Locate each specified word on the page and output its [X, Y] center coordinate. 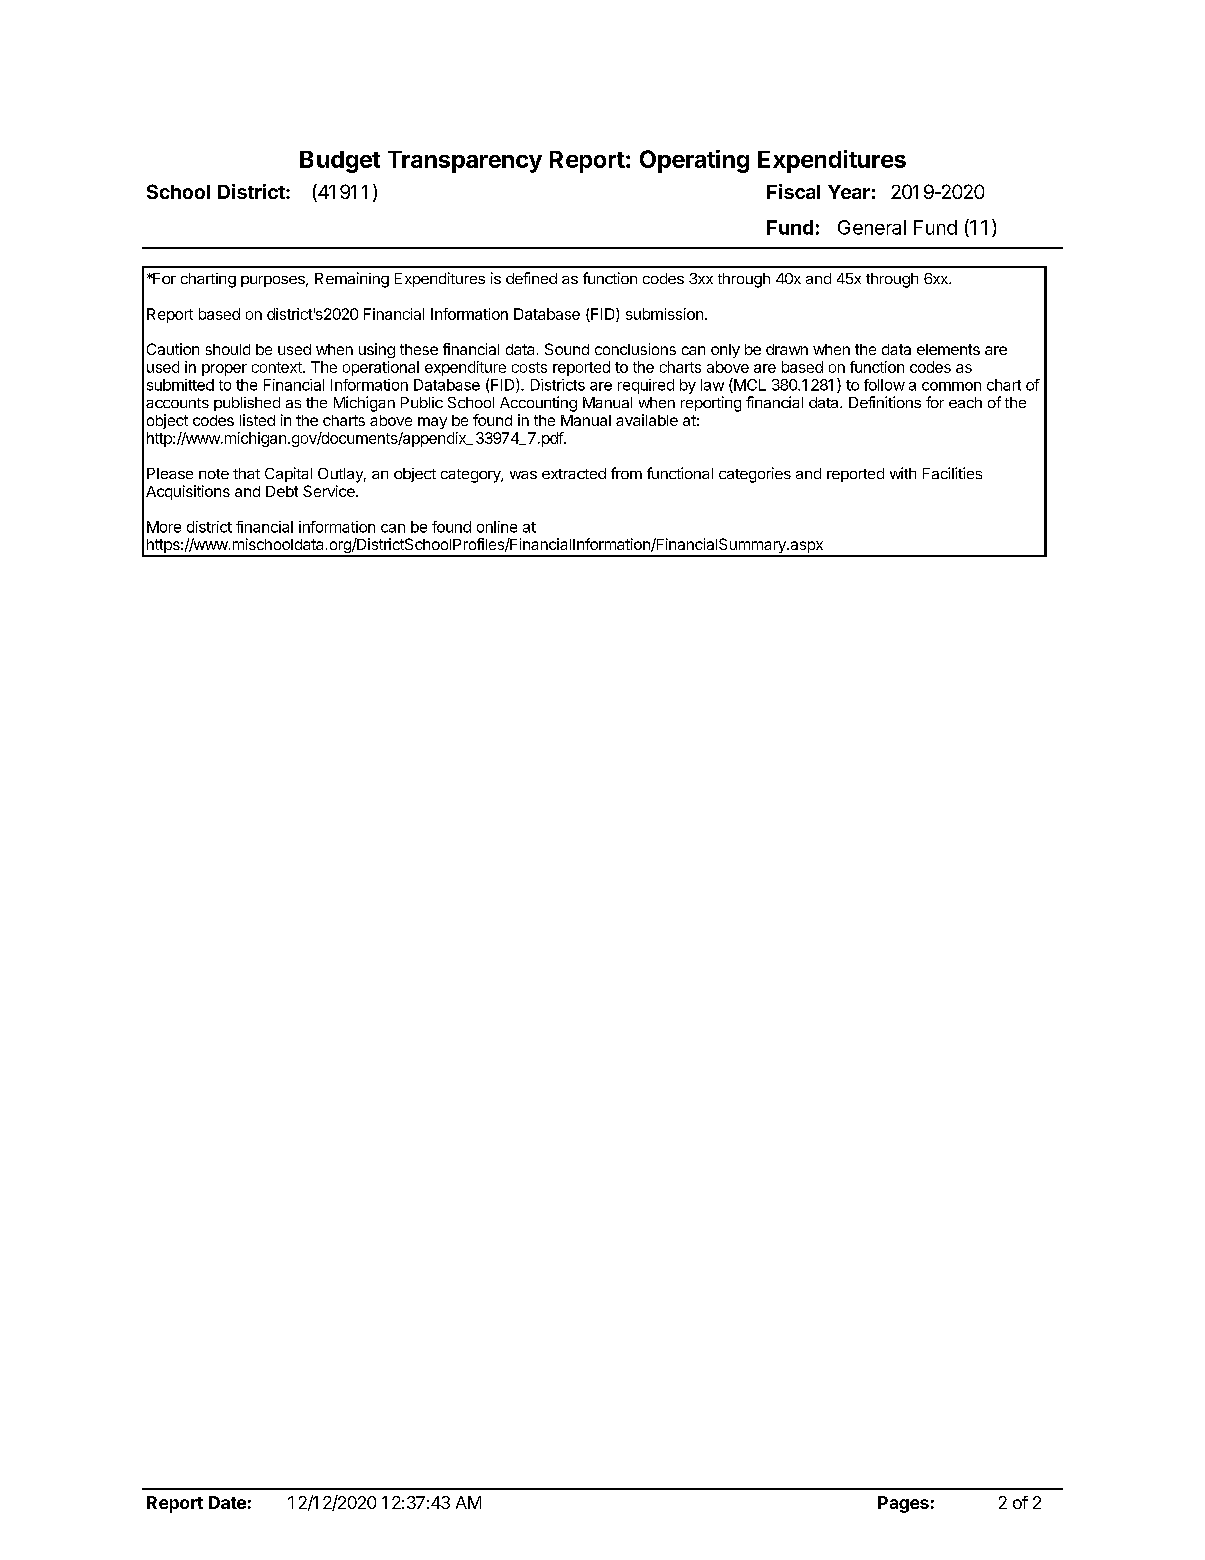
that [246, 473]
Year [849, 192]
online [497, 527]
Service [330, 491]
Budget [340, 162]
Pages [903, 1504]
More [164, 527]
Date [227, 1502]
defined [531, 278]
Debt [282, 491]
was [523, 475]
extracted [574, 473]
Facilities [952, 473]
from [626, 473]
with [903, 473]
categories [755, 475]
